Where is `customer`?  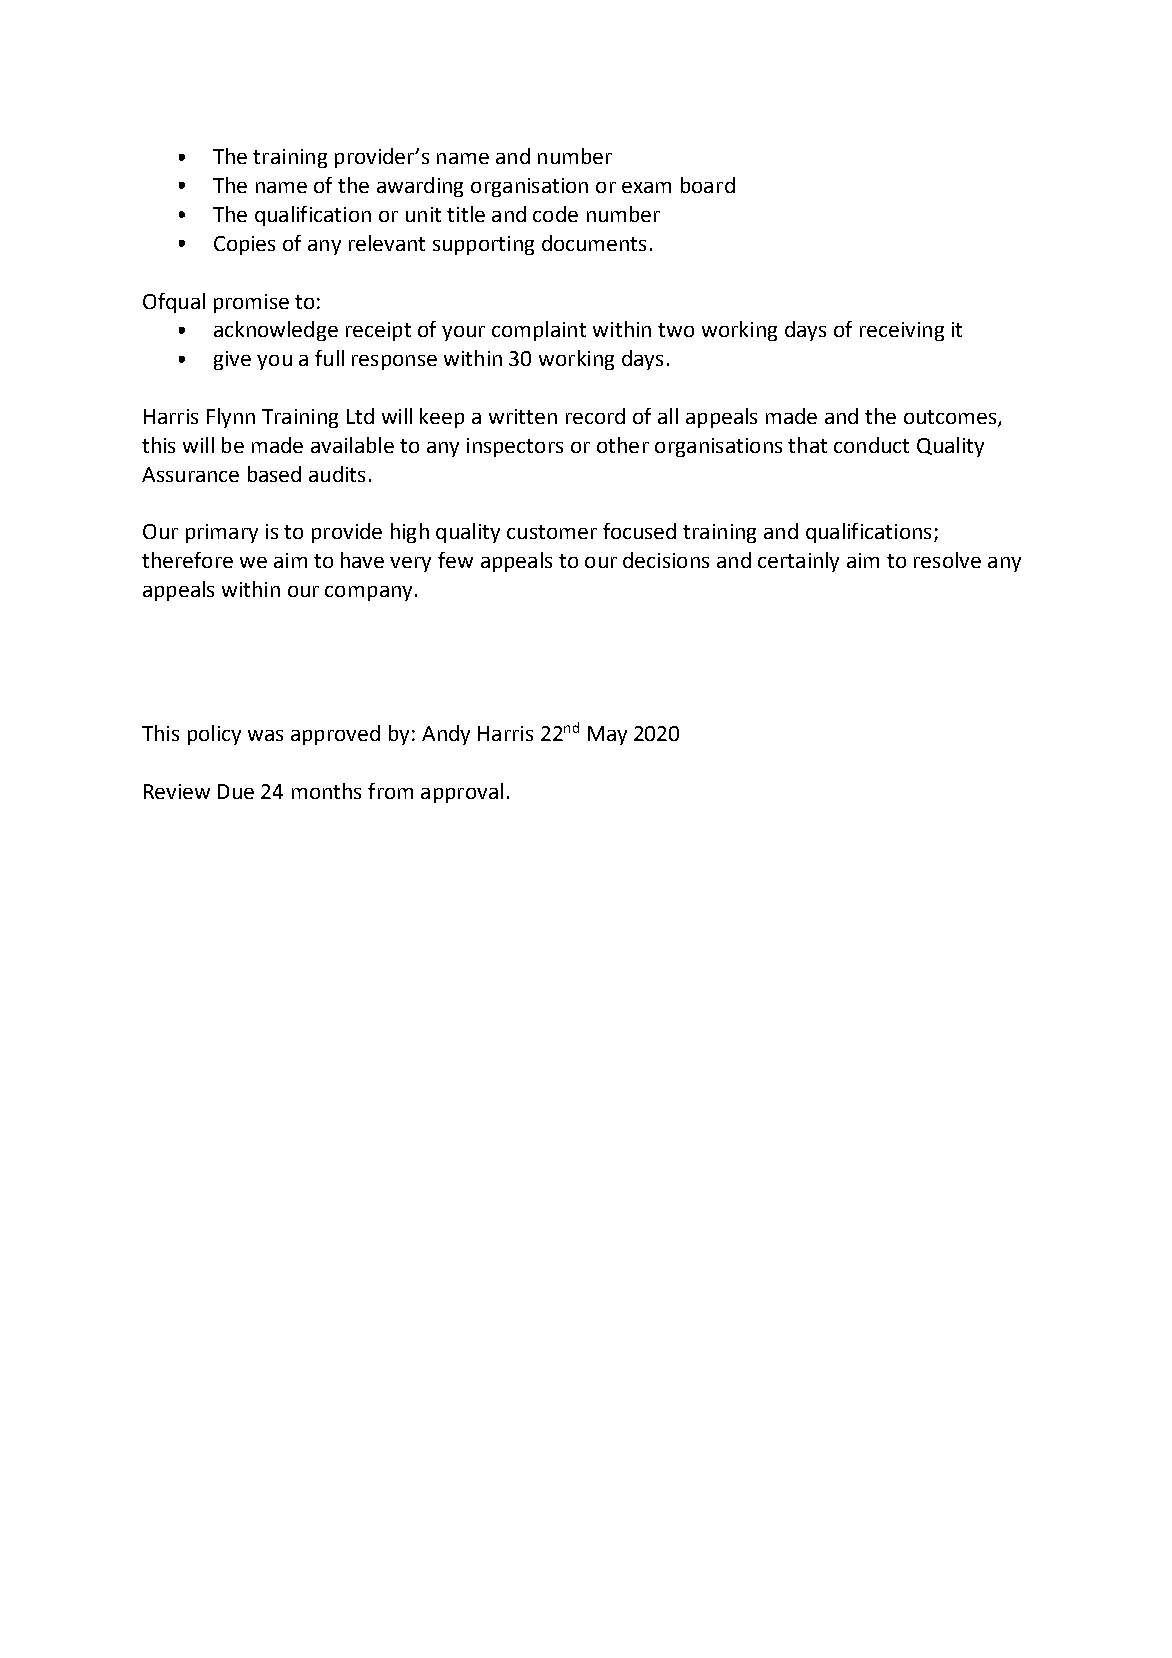 customer is located at coordinates (552, 532).
